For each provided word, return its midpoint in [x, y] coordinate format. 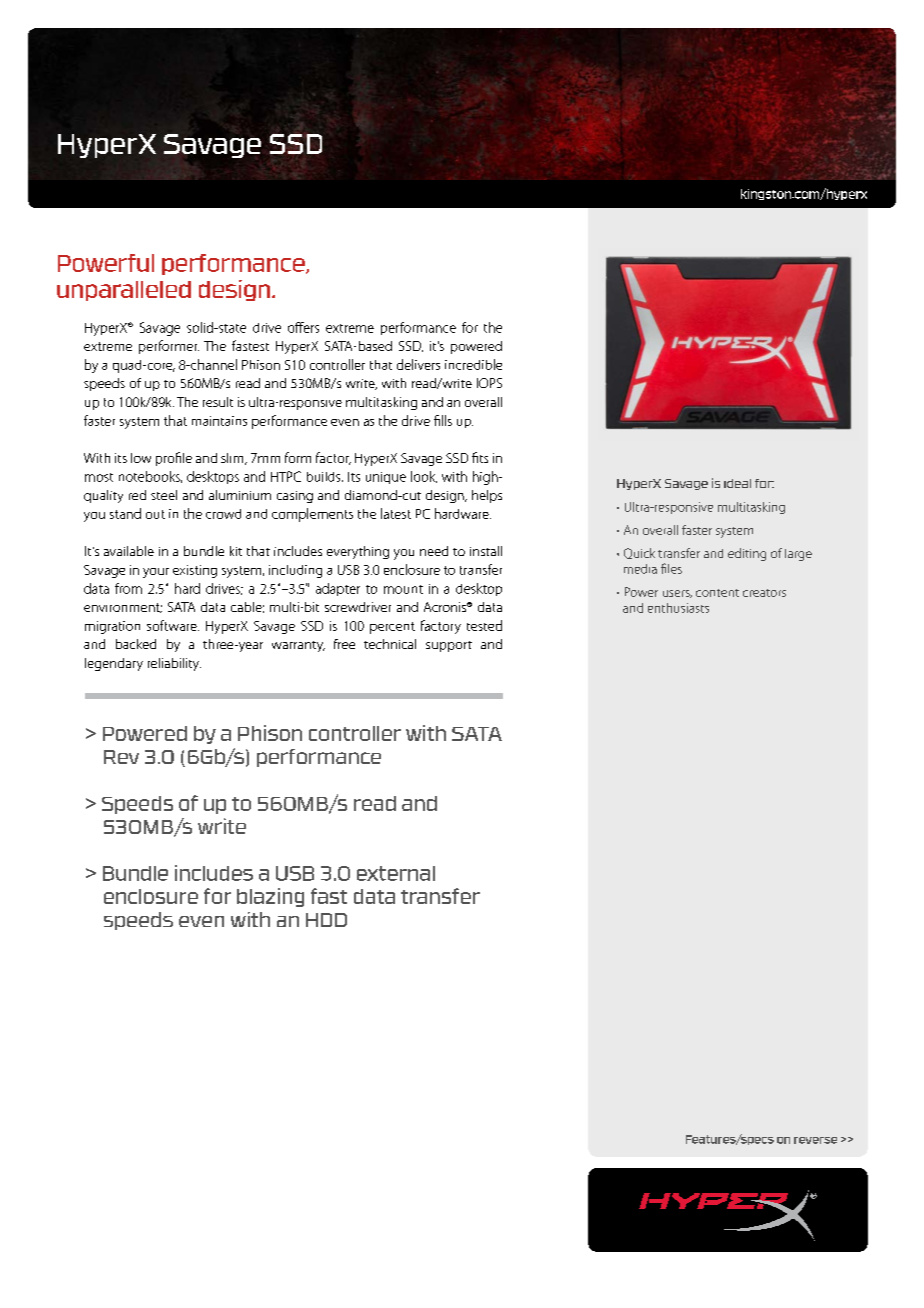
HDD [326, 920]
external [396, 873]
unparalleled [124, 291]
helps [487, 496]
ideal [737, 483]
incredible [473, 364]
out [155, 514]
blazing [270, 897]
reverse [815, 1140]
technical [390, 644]
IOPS [489, 383]
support [449, 646]
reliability [174, 664]
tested [484, 625]
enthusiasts [678, 608]
